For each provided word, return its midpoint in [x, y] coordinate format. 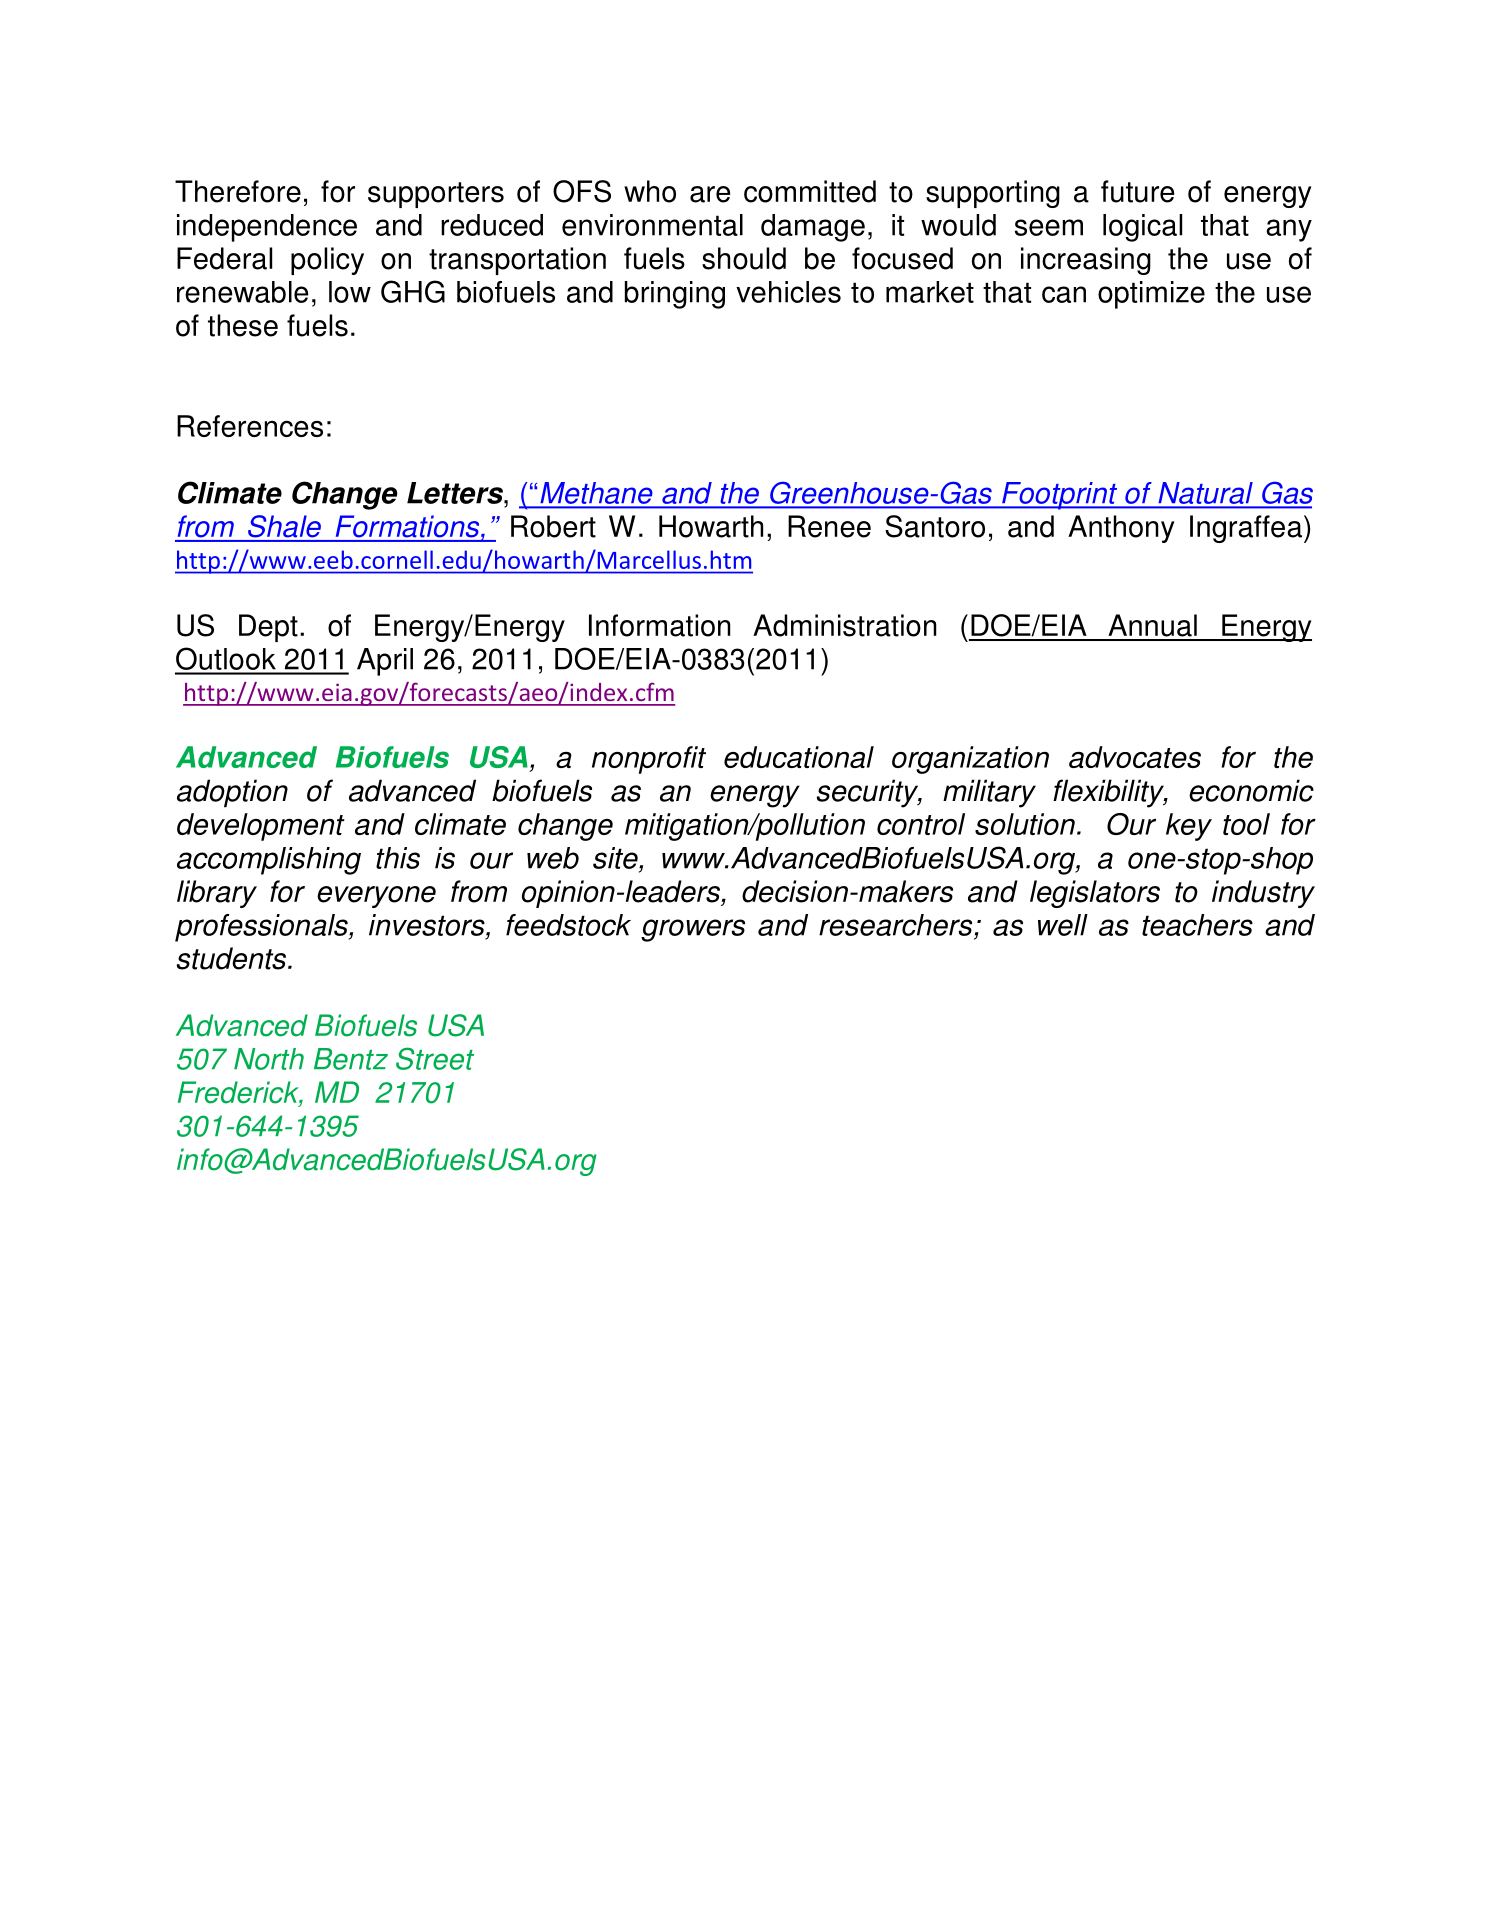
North [269, 1059]
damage [813, 228]
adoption [232, 793]
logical [1142, 228]
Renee [829, 526]
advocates [1135, 757]
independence [267, 228]
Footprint [1060, 496]
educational [799, 757]
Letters [456, 493]
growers [693, 930]
